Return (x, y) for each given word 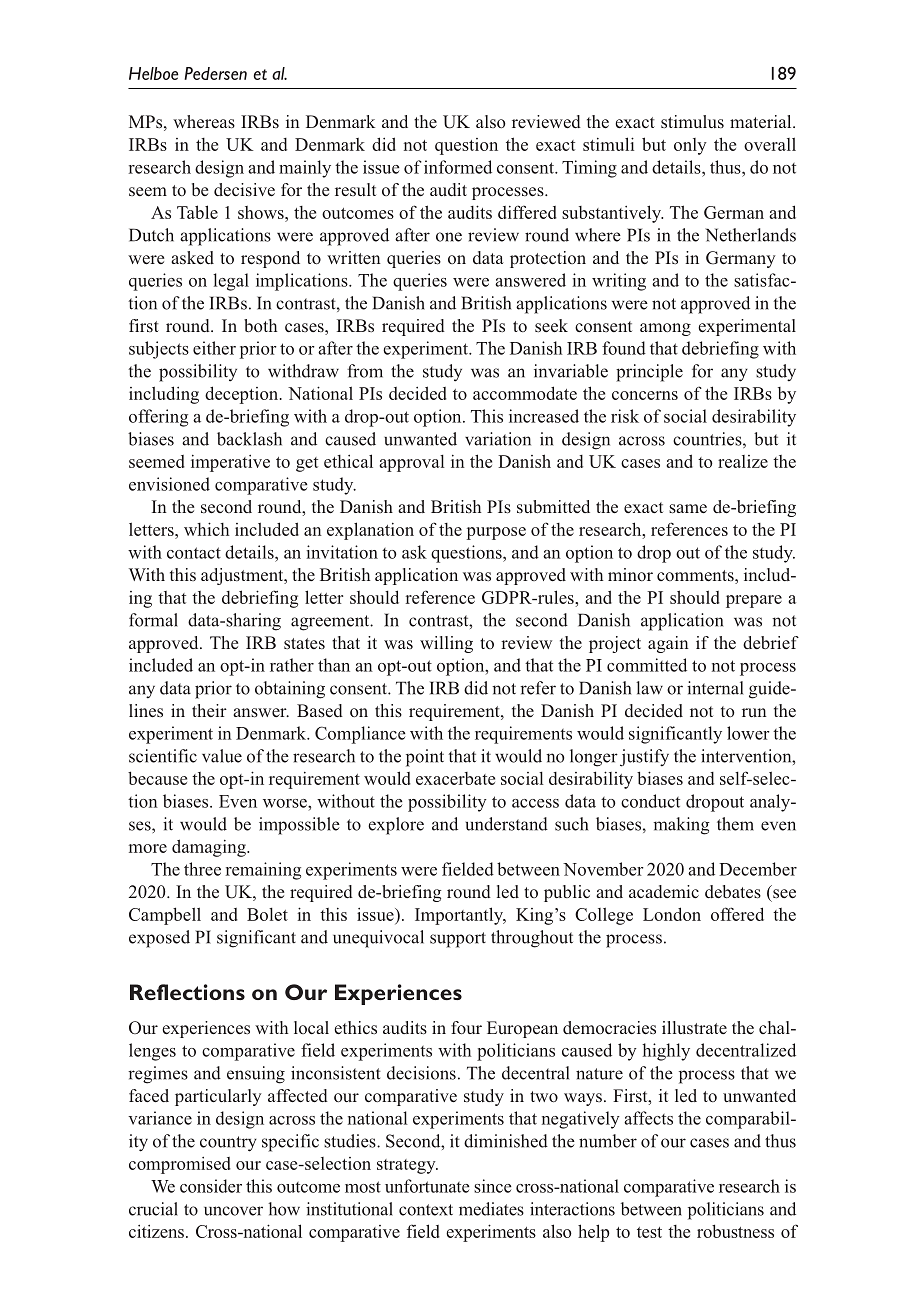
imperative (230, 463)
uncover (233, 1211)
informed (458, 167)
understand (507, 824)
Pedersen (215, 73)
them (735, 824)
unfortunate (427, 1186)
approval (412, 463)
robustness (735, 1231)
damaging (210, 848)
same (688, 509)
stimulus (692, 122)
